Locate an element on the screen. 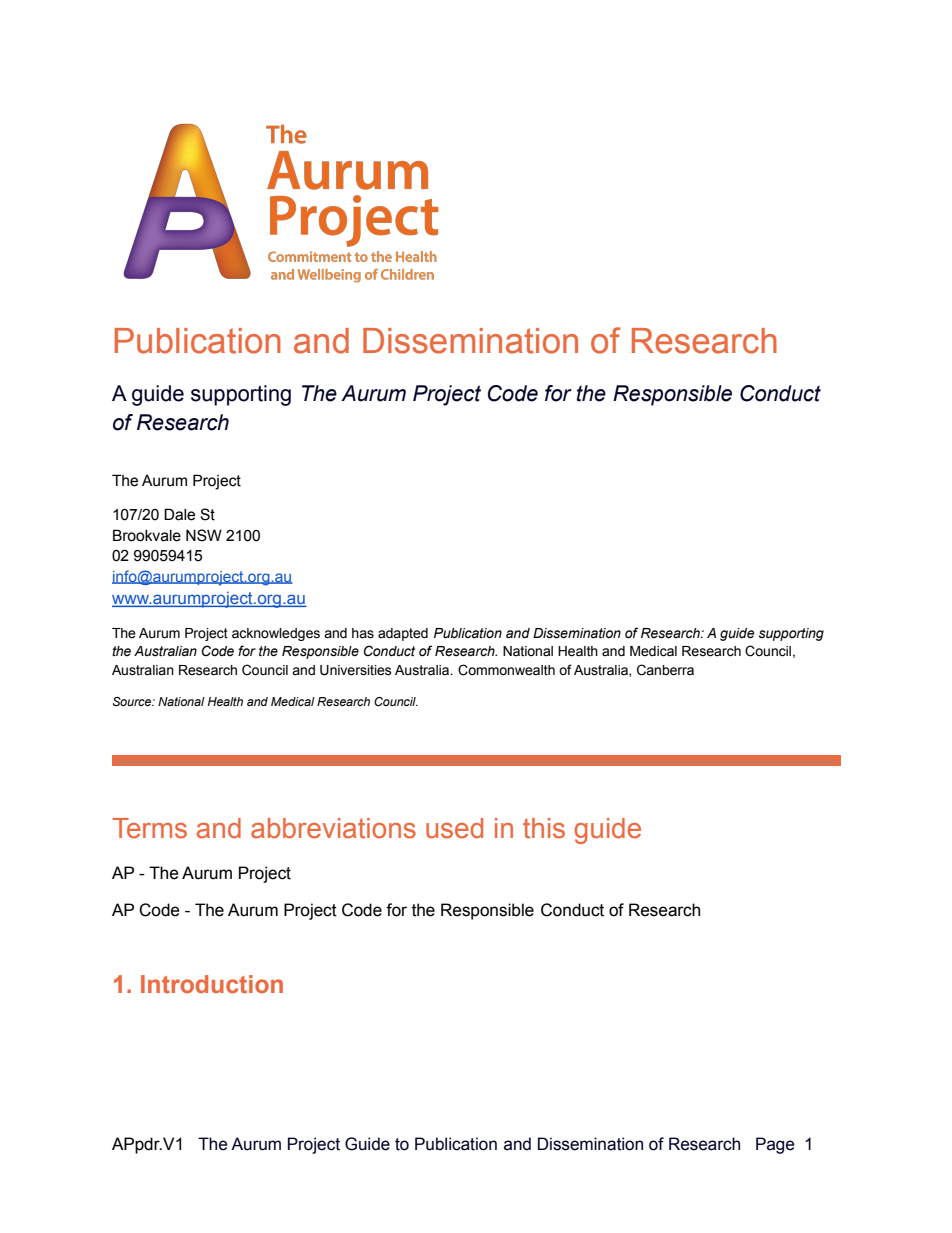 The image size is (952, 1233). has is located at coordinates (363, 633).
